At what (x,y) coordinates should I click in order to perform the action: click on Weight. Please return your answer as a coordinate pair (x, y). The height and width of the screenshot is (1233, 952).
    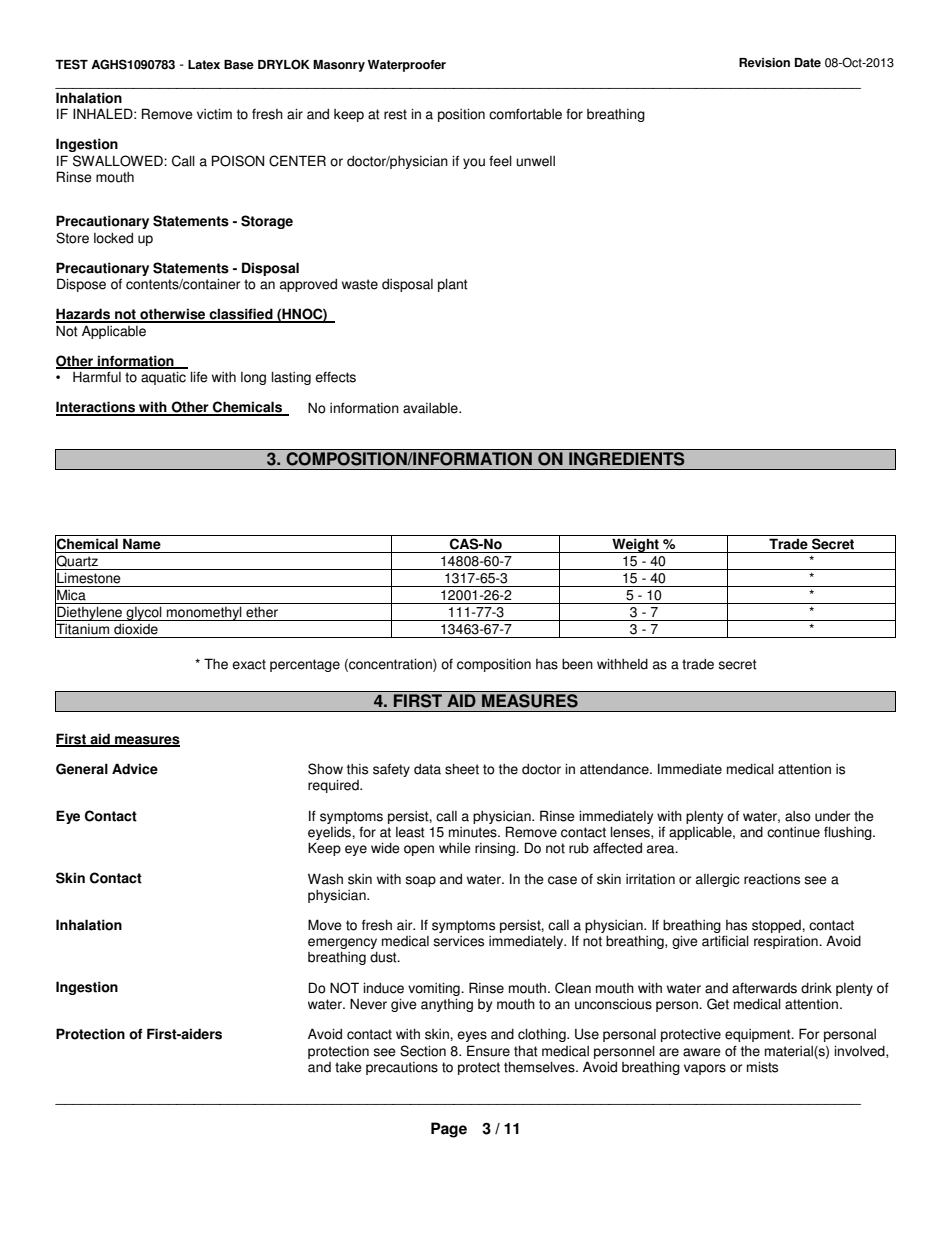
    Looking at the image, I should click on (635, 545).
